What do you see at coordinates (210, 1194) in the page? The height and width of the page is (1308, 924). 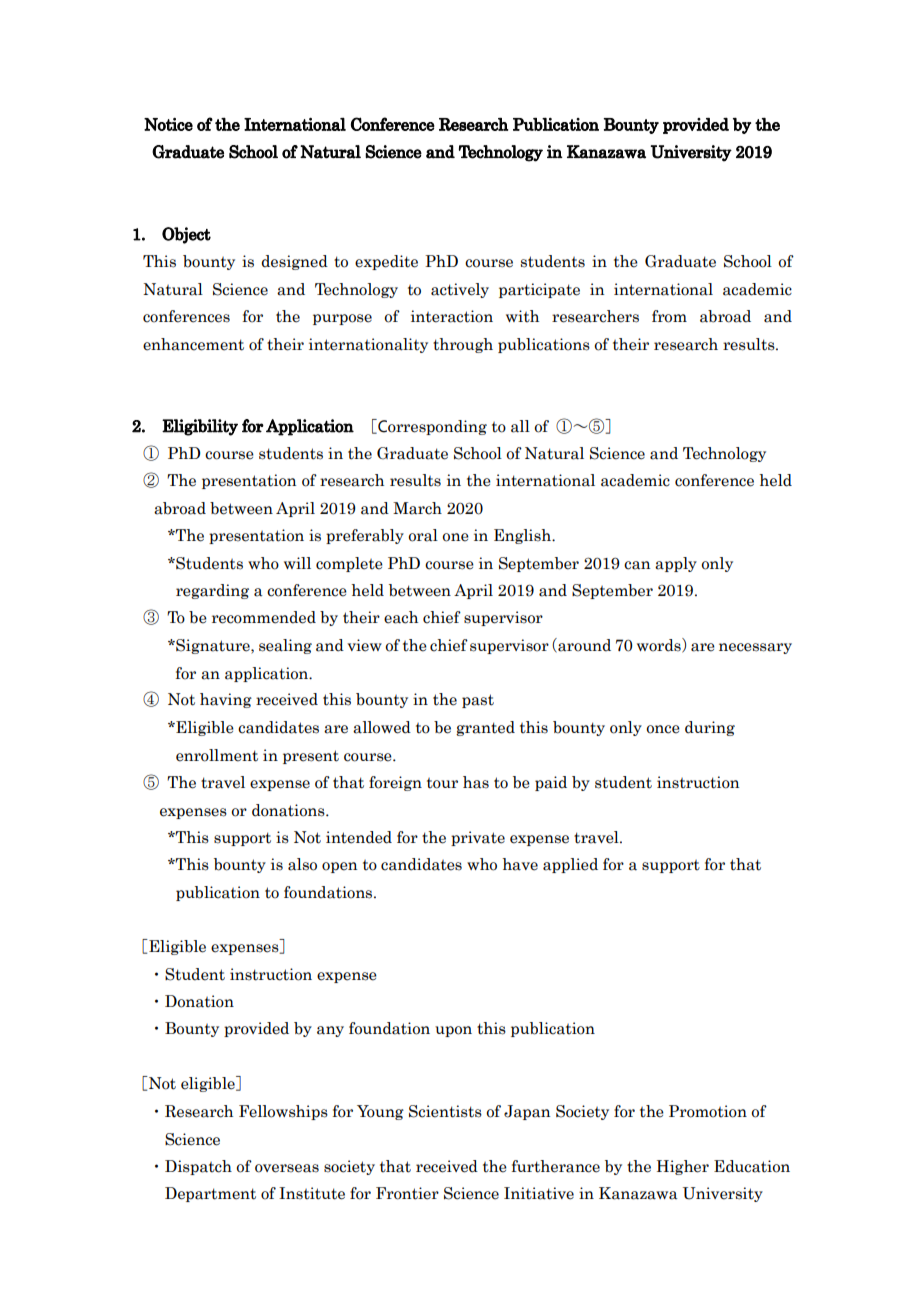 I see `Department` at bounding box center [210, 1194].
